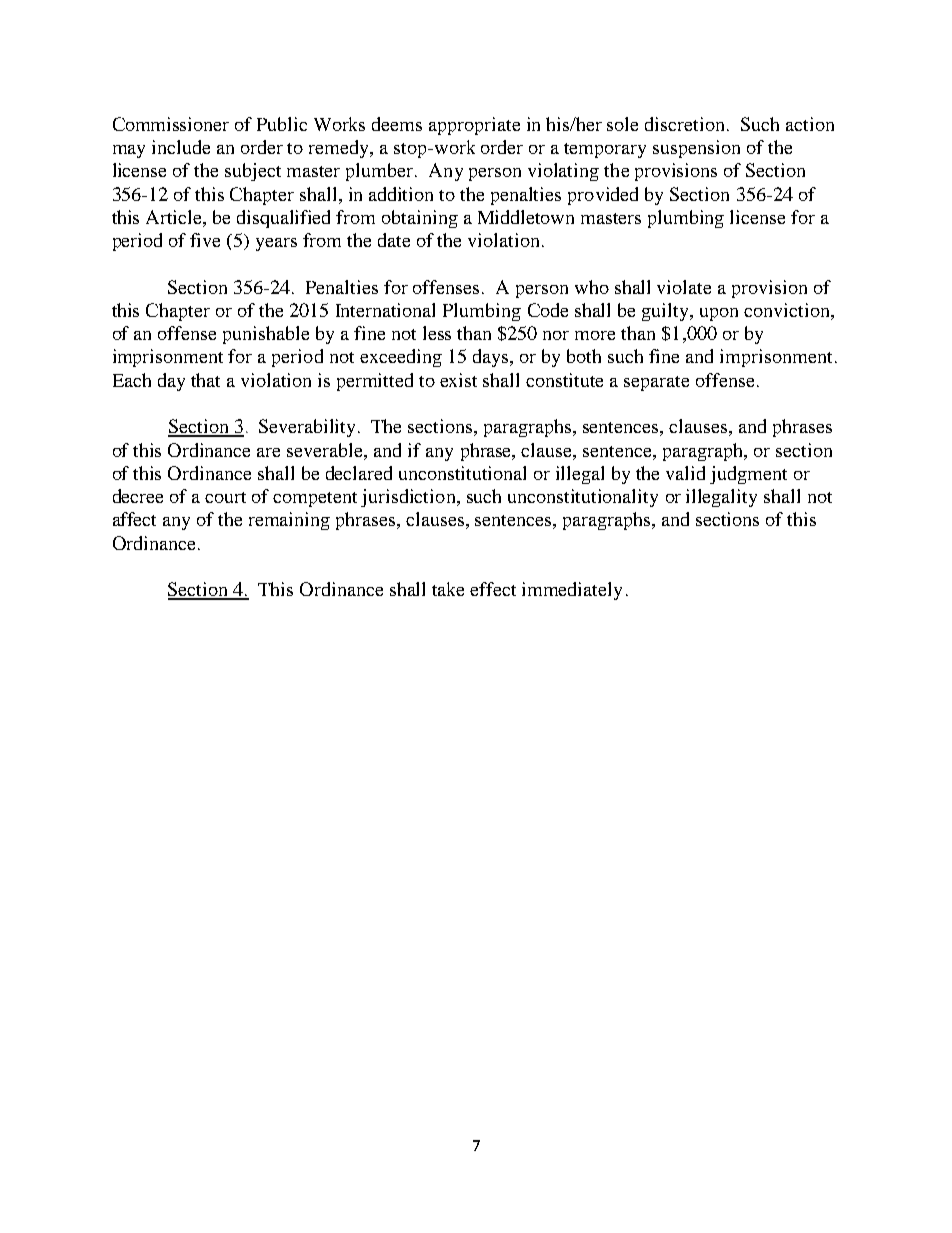 This screenshot has height=1233, width=952. Describe the element at coordinates (656, 383) in the screenshot. I see `separate` at that location.
